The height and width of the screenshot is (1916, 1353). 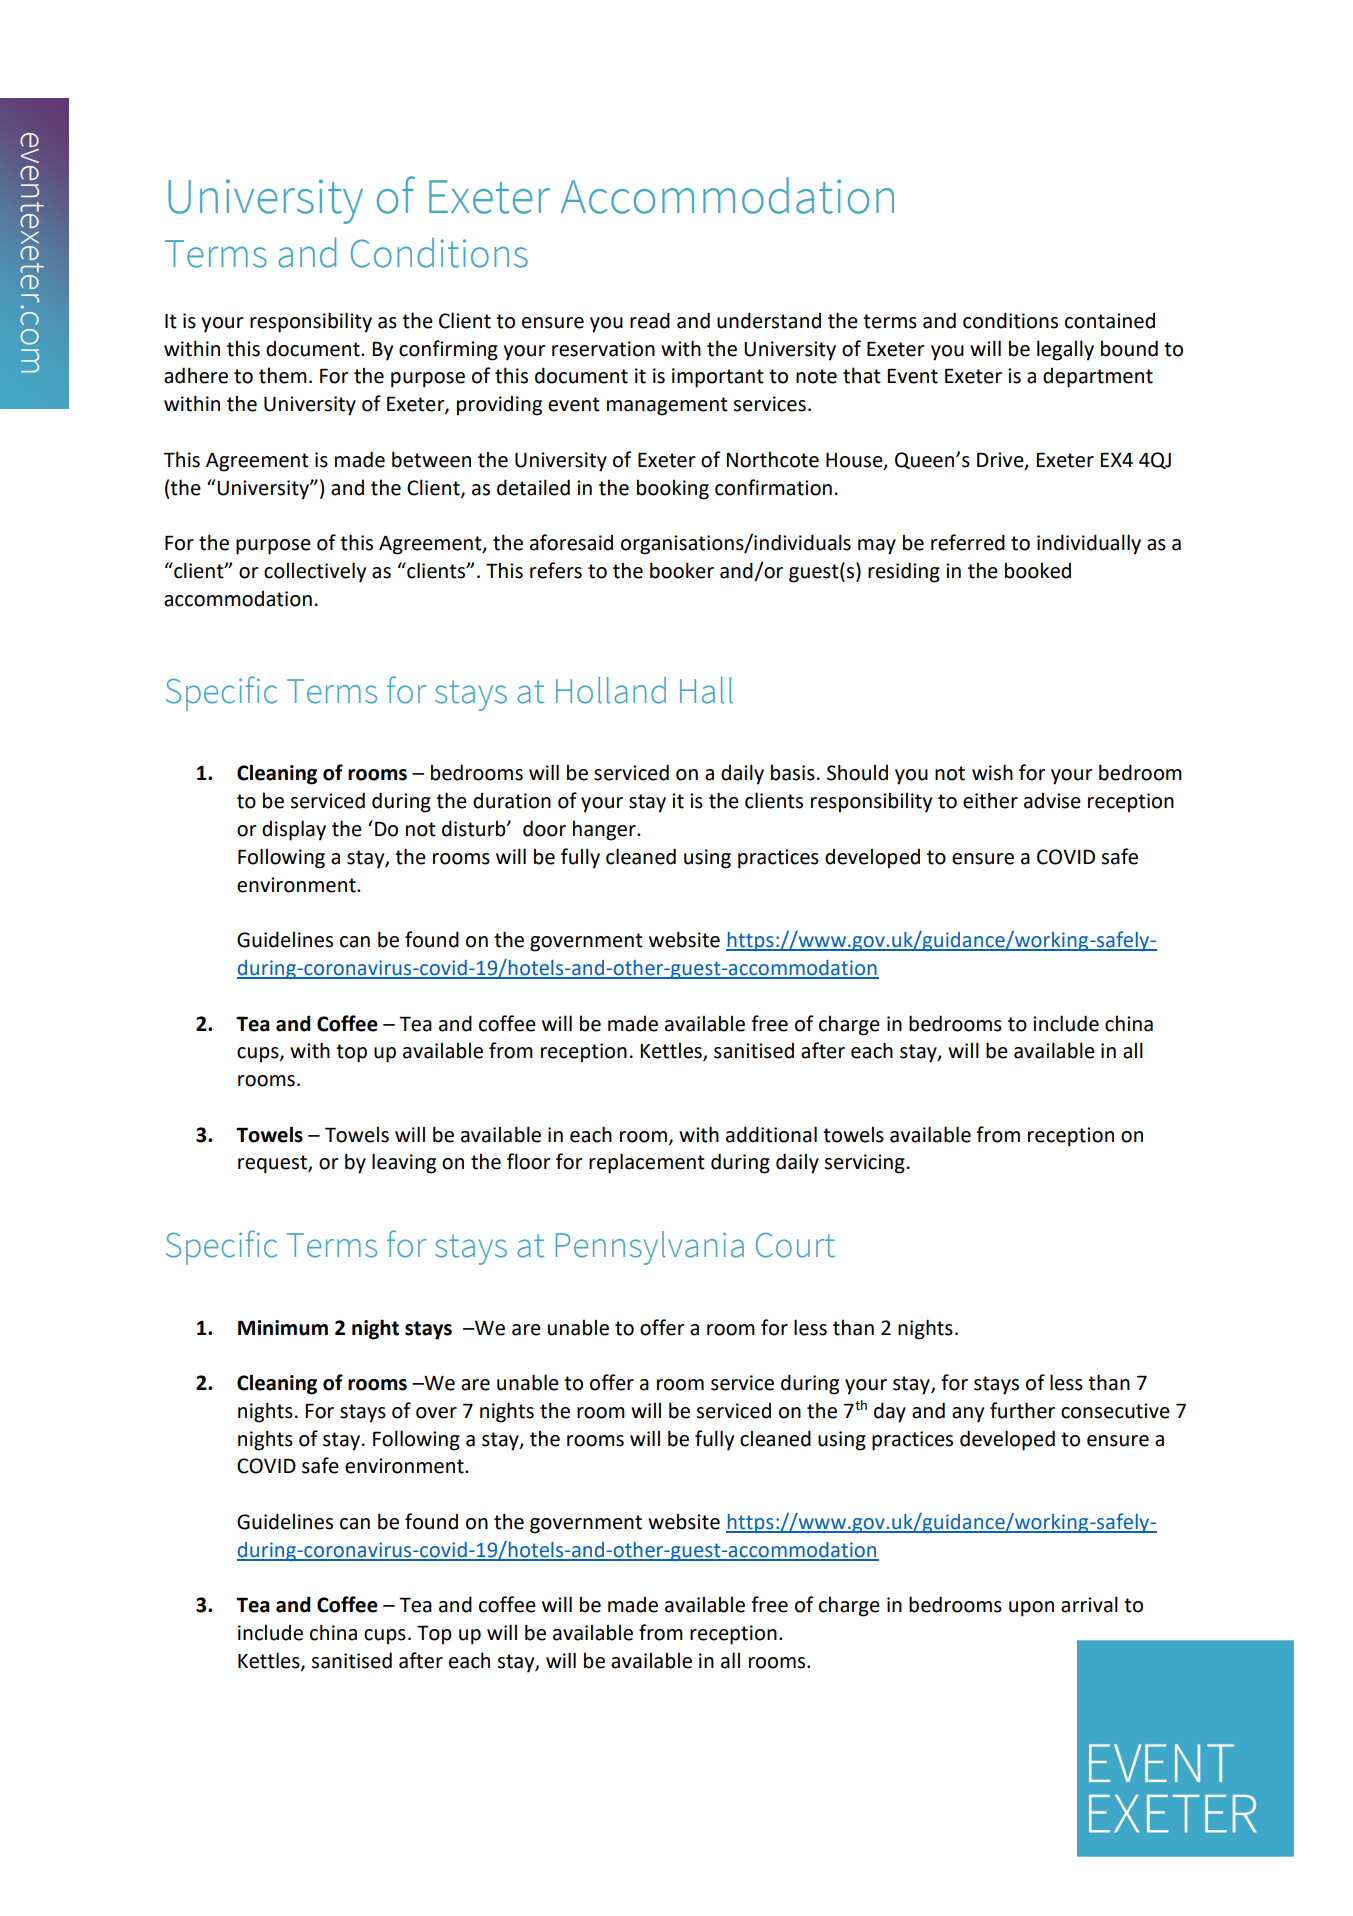 I want to click on display, so click(x=294, y=830).
